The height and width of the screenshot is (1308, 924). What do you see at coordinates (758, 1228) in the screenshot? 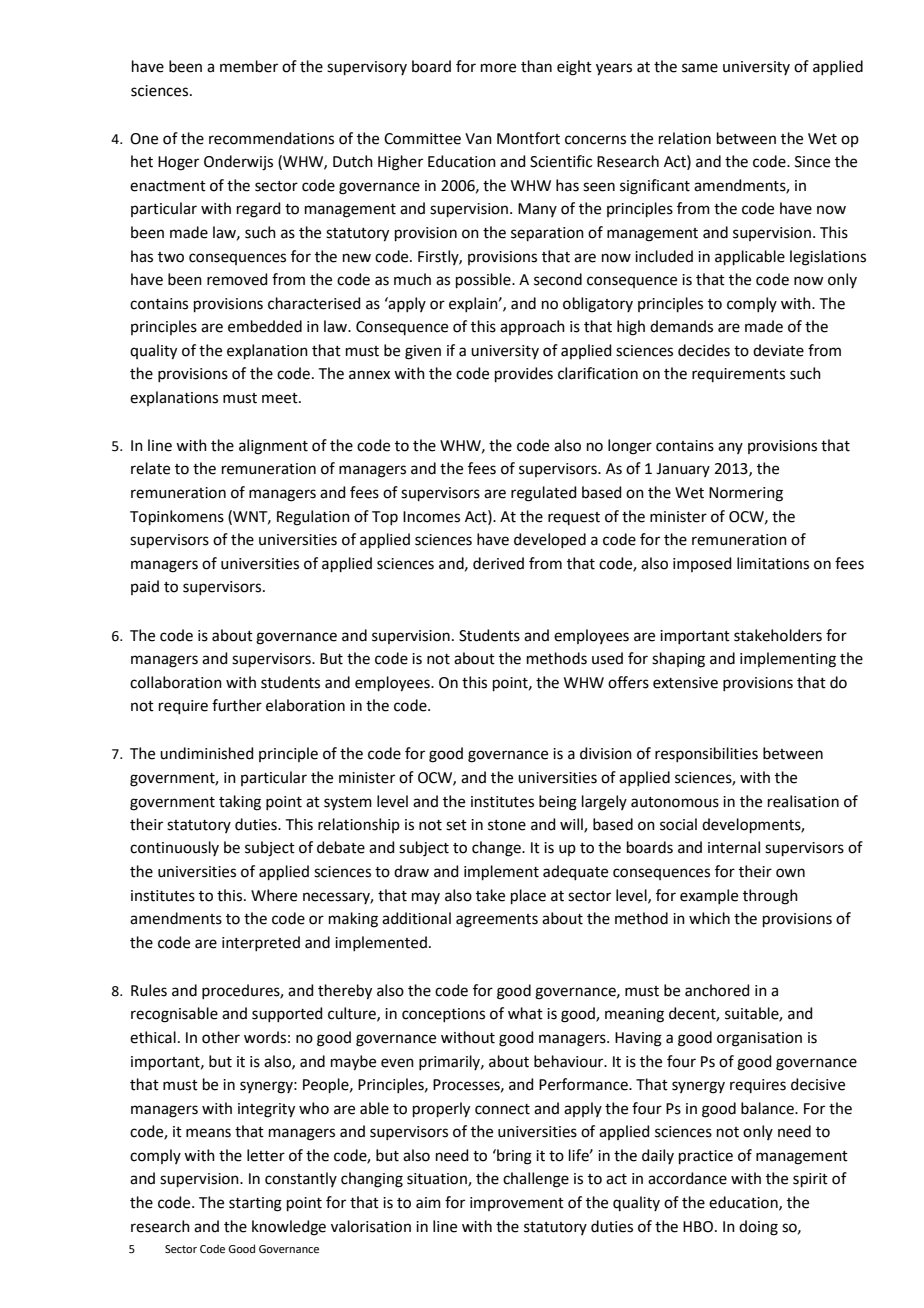
I see `doing` at bounding box center [758, 1228].
